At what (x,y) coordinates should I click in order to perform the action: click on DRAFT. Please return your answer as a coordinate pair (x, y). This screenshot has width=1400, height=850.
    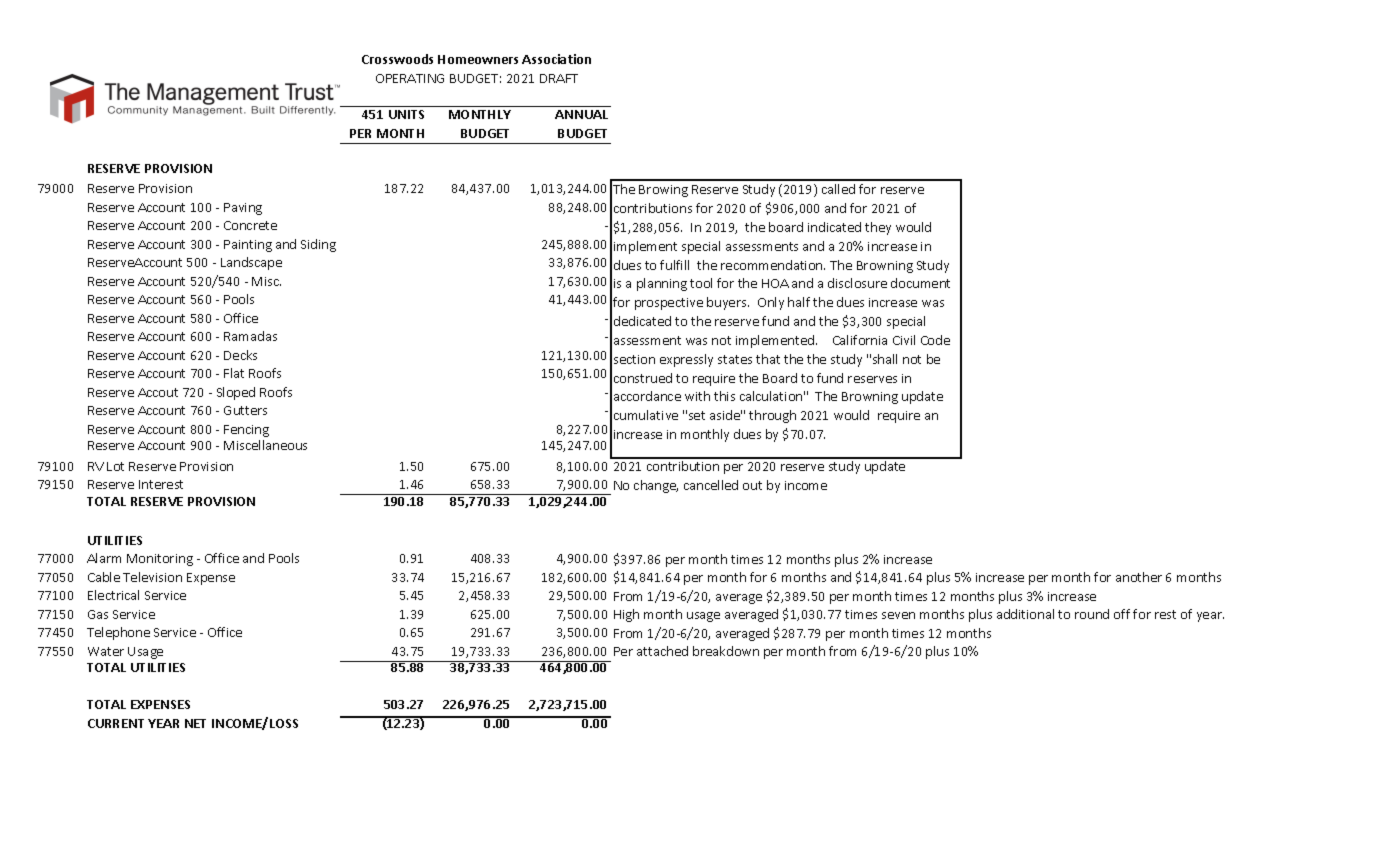
    Looking at the image, I should click on (559, 78).
